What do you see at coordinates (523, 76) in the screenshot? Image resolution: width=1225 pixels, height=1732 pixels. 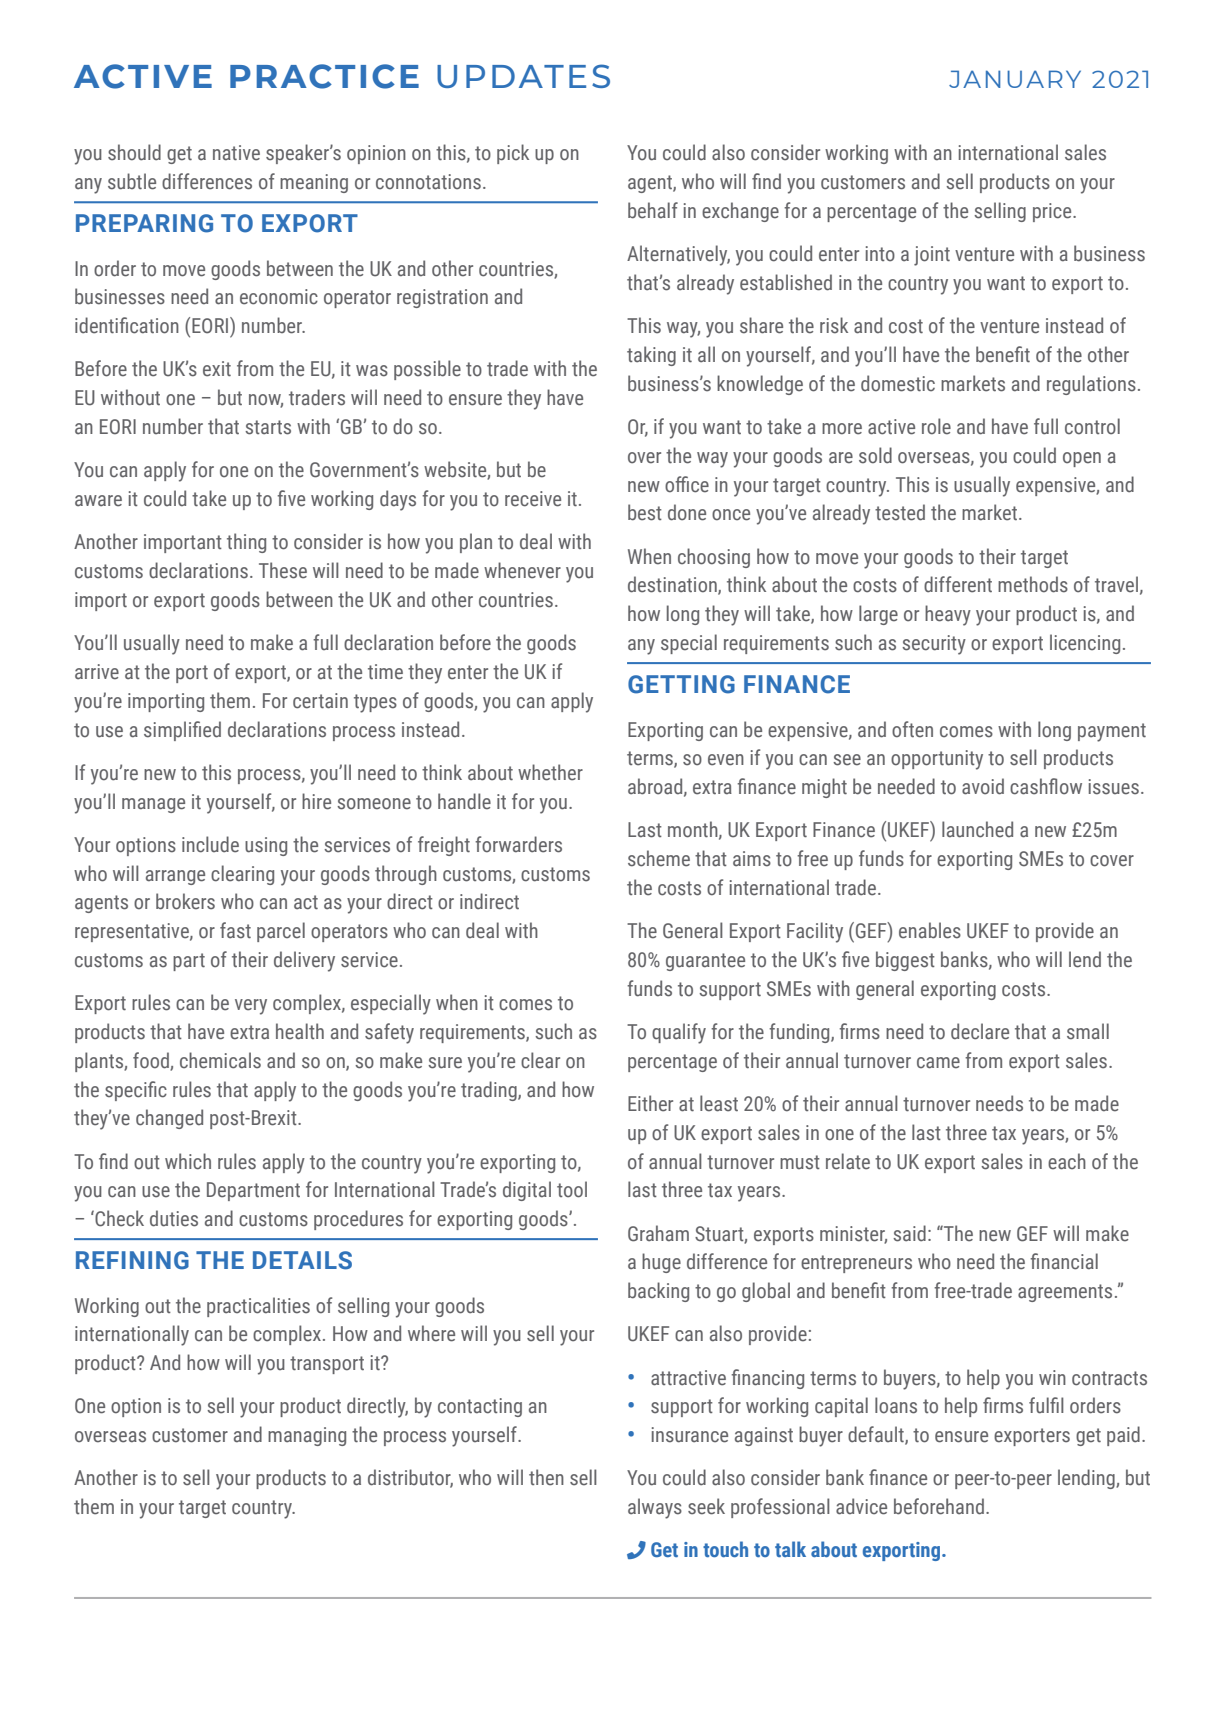 I see `UPDATES` at bounding box center [523, 76].
